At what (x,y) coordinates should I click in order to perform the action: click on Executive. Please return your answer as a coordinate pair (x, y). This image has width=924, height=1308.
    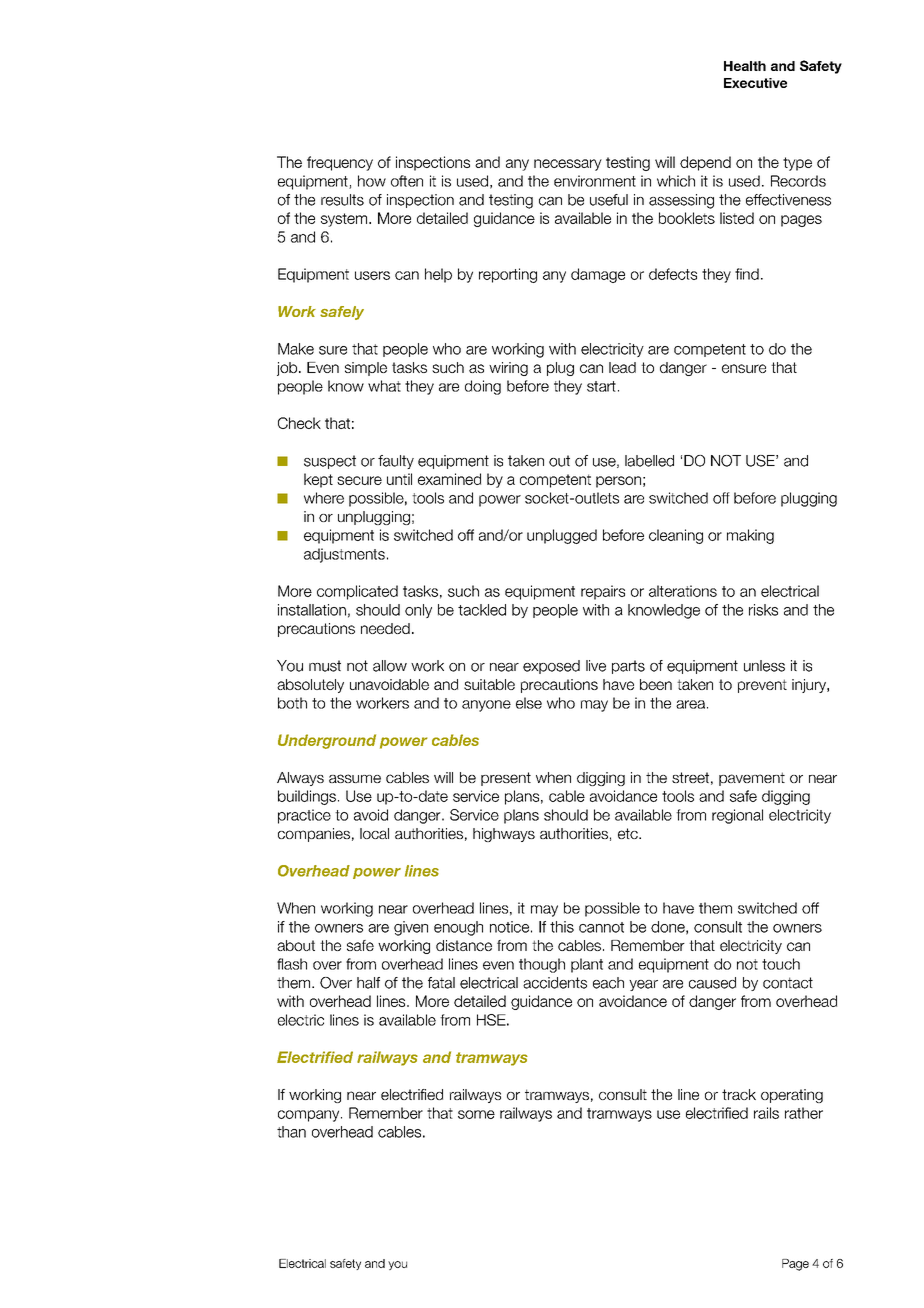
    Looking at the image, I should click on (755, 83).
